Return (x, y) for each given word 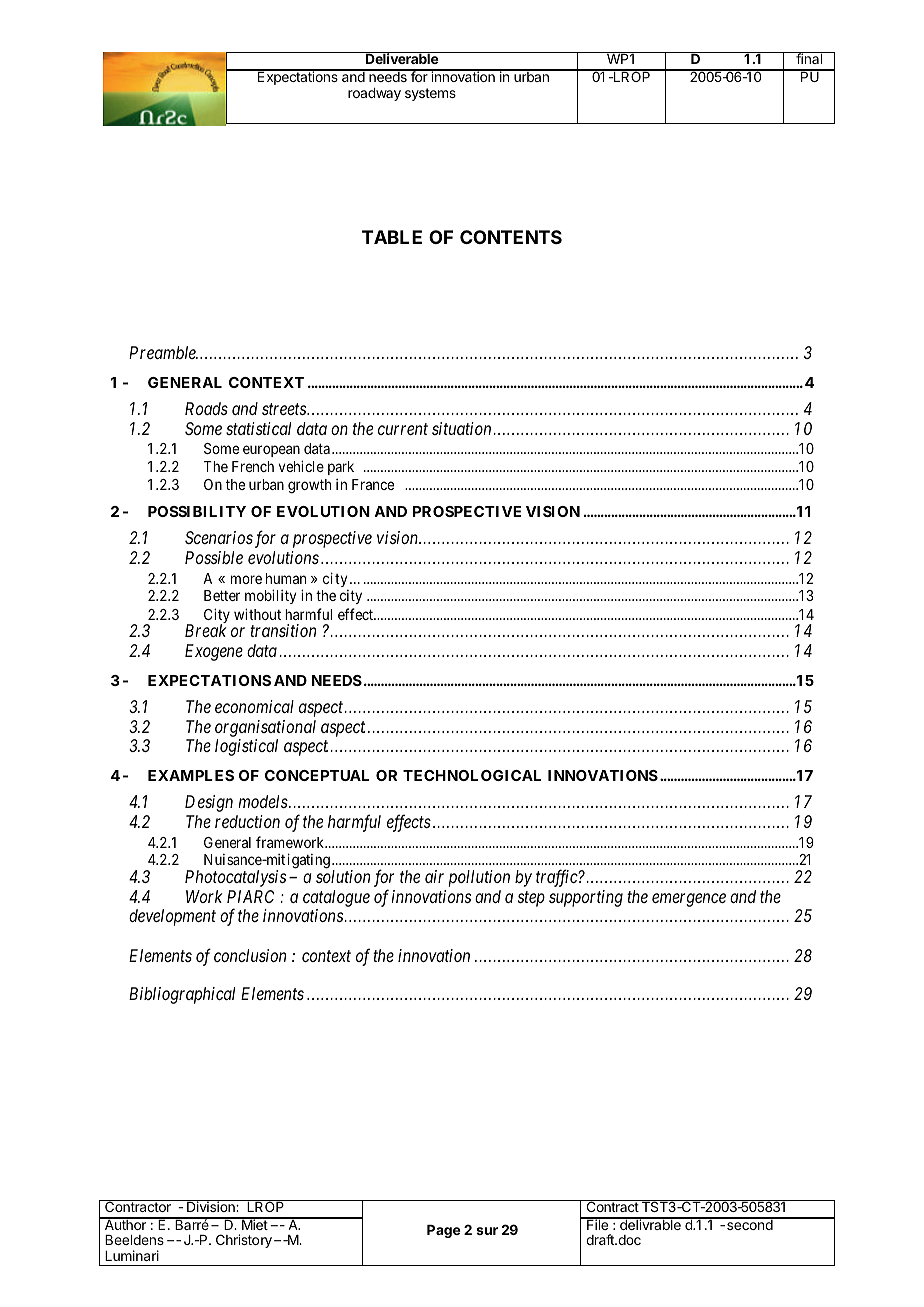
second (750, 1224)
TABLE (392, 237)
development (172, 917)
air (434, 876)
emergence (689, 900)
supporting (586, 898)
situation (463, 428)
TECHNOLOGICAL (472, 775)
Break (205, 630)
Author (125, 1224)
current (403, 429)
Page (444, 1231)
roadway (374, 94)
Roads (206, 408)
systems (430, 94)
